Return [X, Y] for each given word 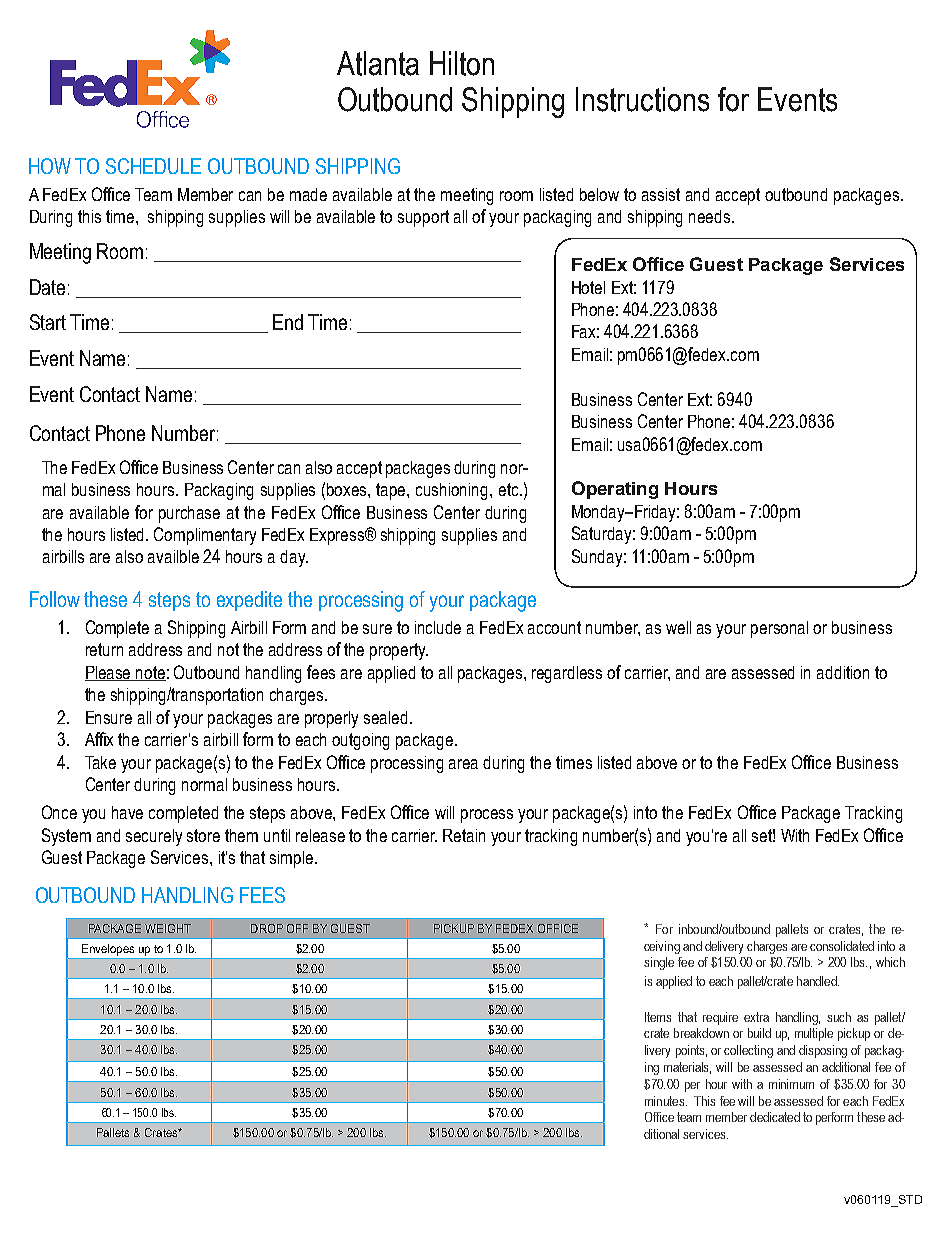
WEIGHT [168, 928]
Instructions [642, 99]
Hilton [462, 63]
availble [173, 556]
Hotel [588, 287]
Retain [464, 835]
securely [154, 837]
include [438, 627]
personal [779, 629]
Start [48, 322]
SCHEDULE [153, 166]
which [890, 962]
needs [711, 216]
